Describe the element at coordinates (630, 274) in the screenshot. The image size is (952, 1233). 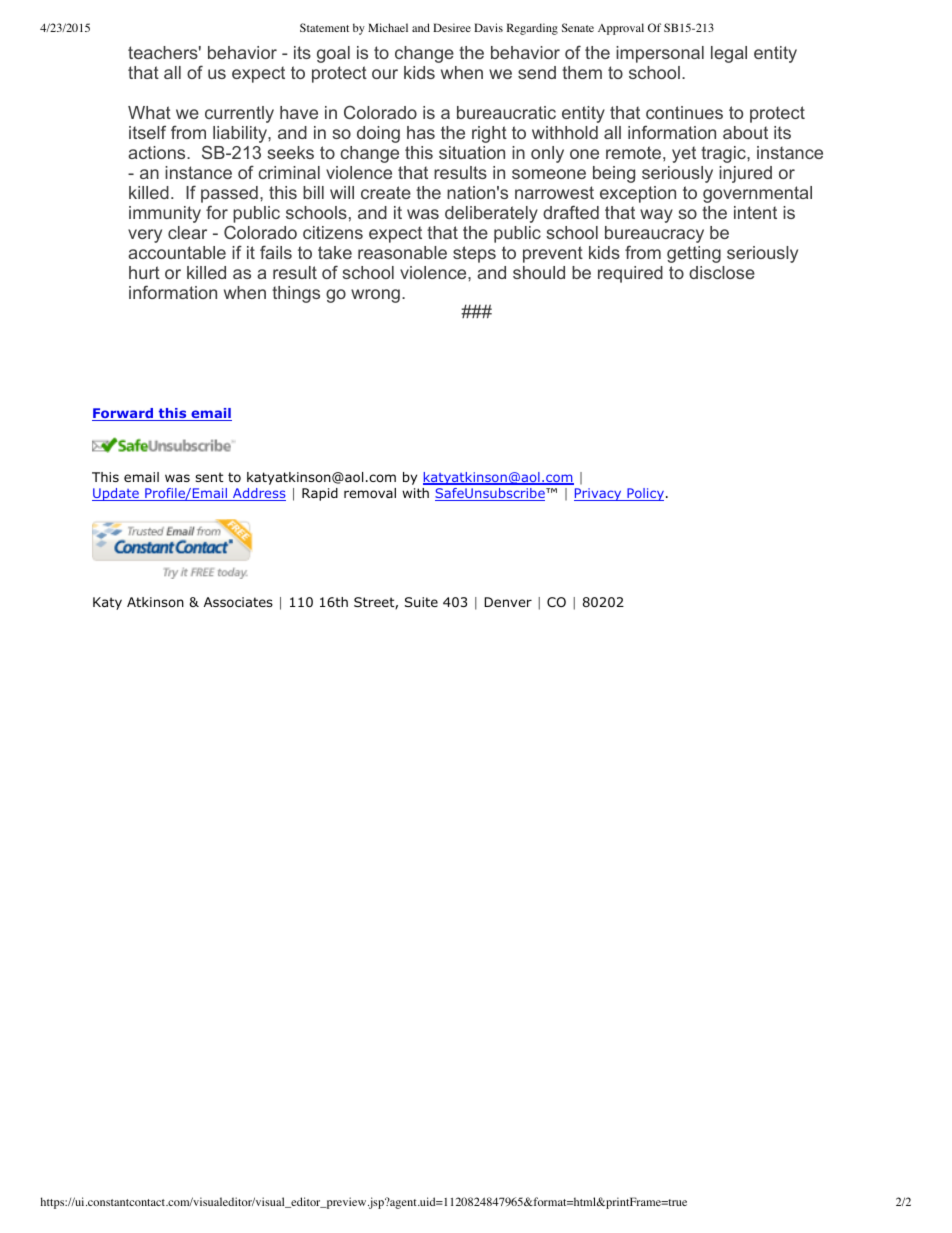
I see `required` at that location.
